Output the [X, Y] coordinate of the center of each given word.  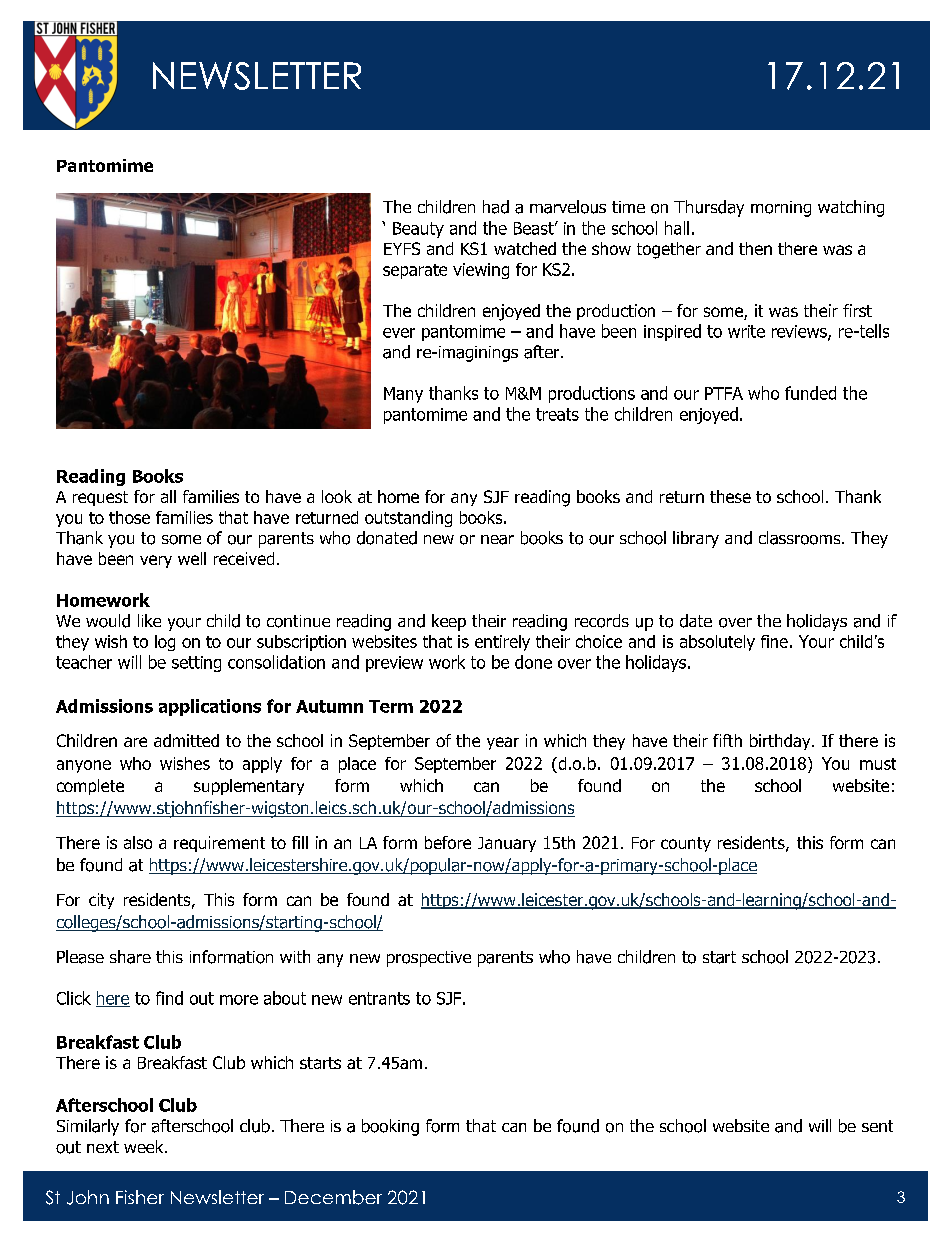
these [730, 496]
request [100, 498]
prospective [429, 959]
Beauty [418, 230]
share [130, 957]
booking [390, 1127]
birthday [781, 742]
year [503, 743]
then [755, 248]
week [145, 1146]
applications [210, 707]
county [686, 844]
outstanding [408, 519]
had [496, 207]
